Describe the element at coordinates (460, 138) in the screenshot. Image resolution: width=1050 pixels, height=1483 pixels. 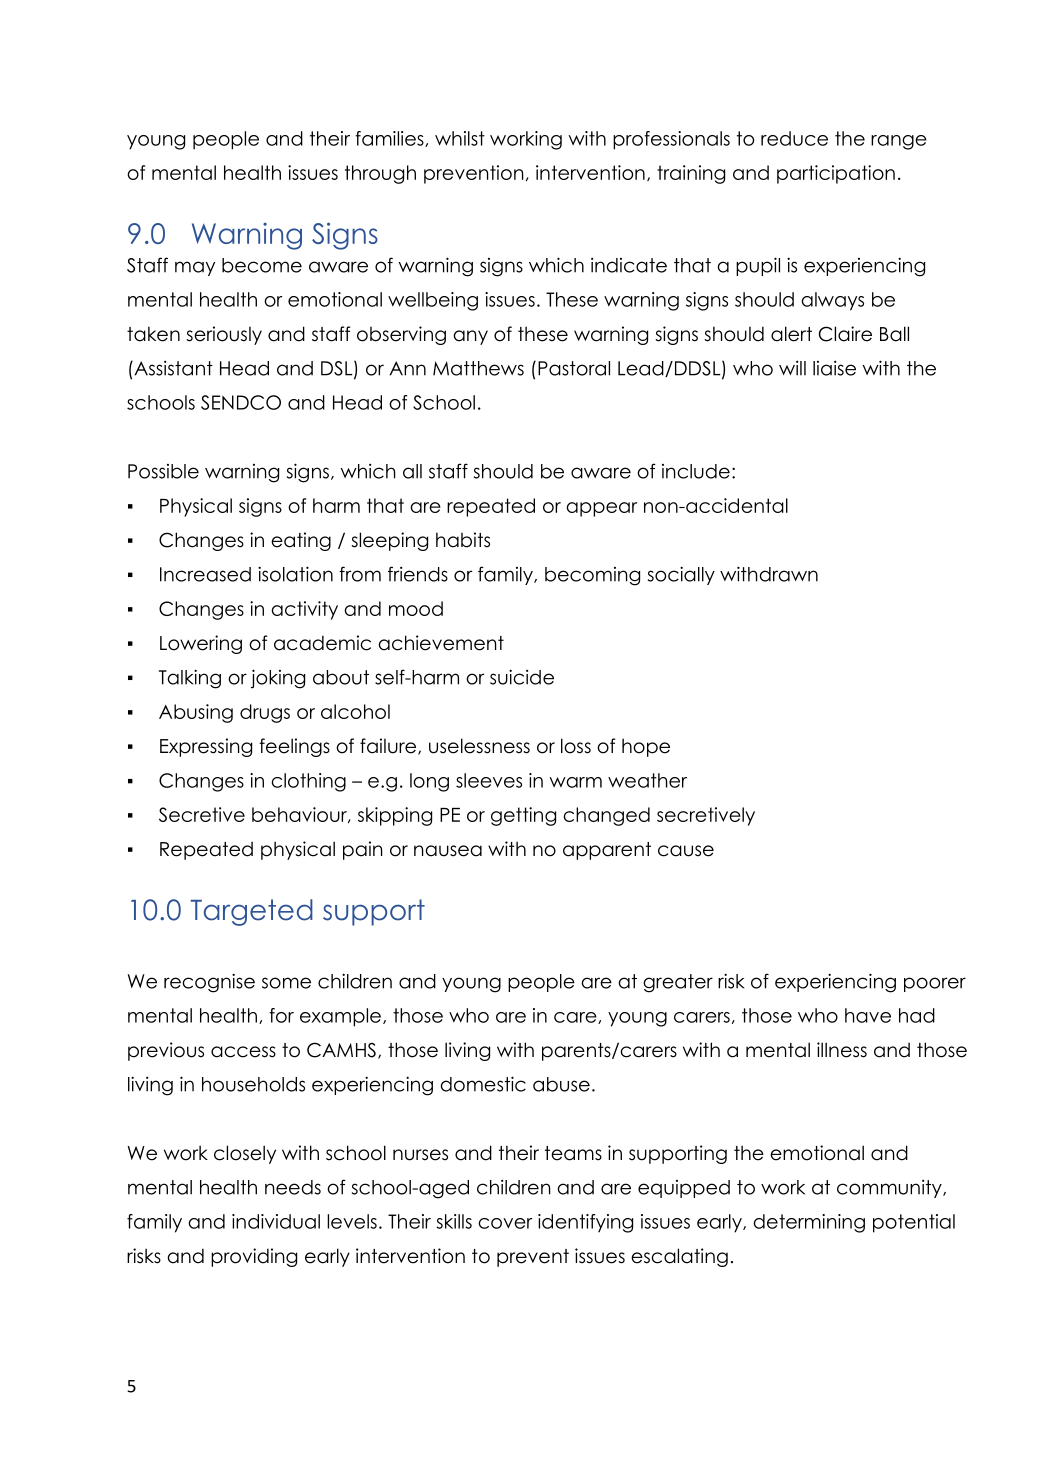
I see `whilst` at that location.
